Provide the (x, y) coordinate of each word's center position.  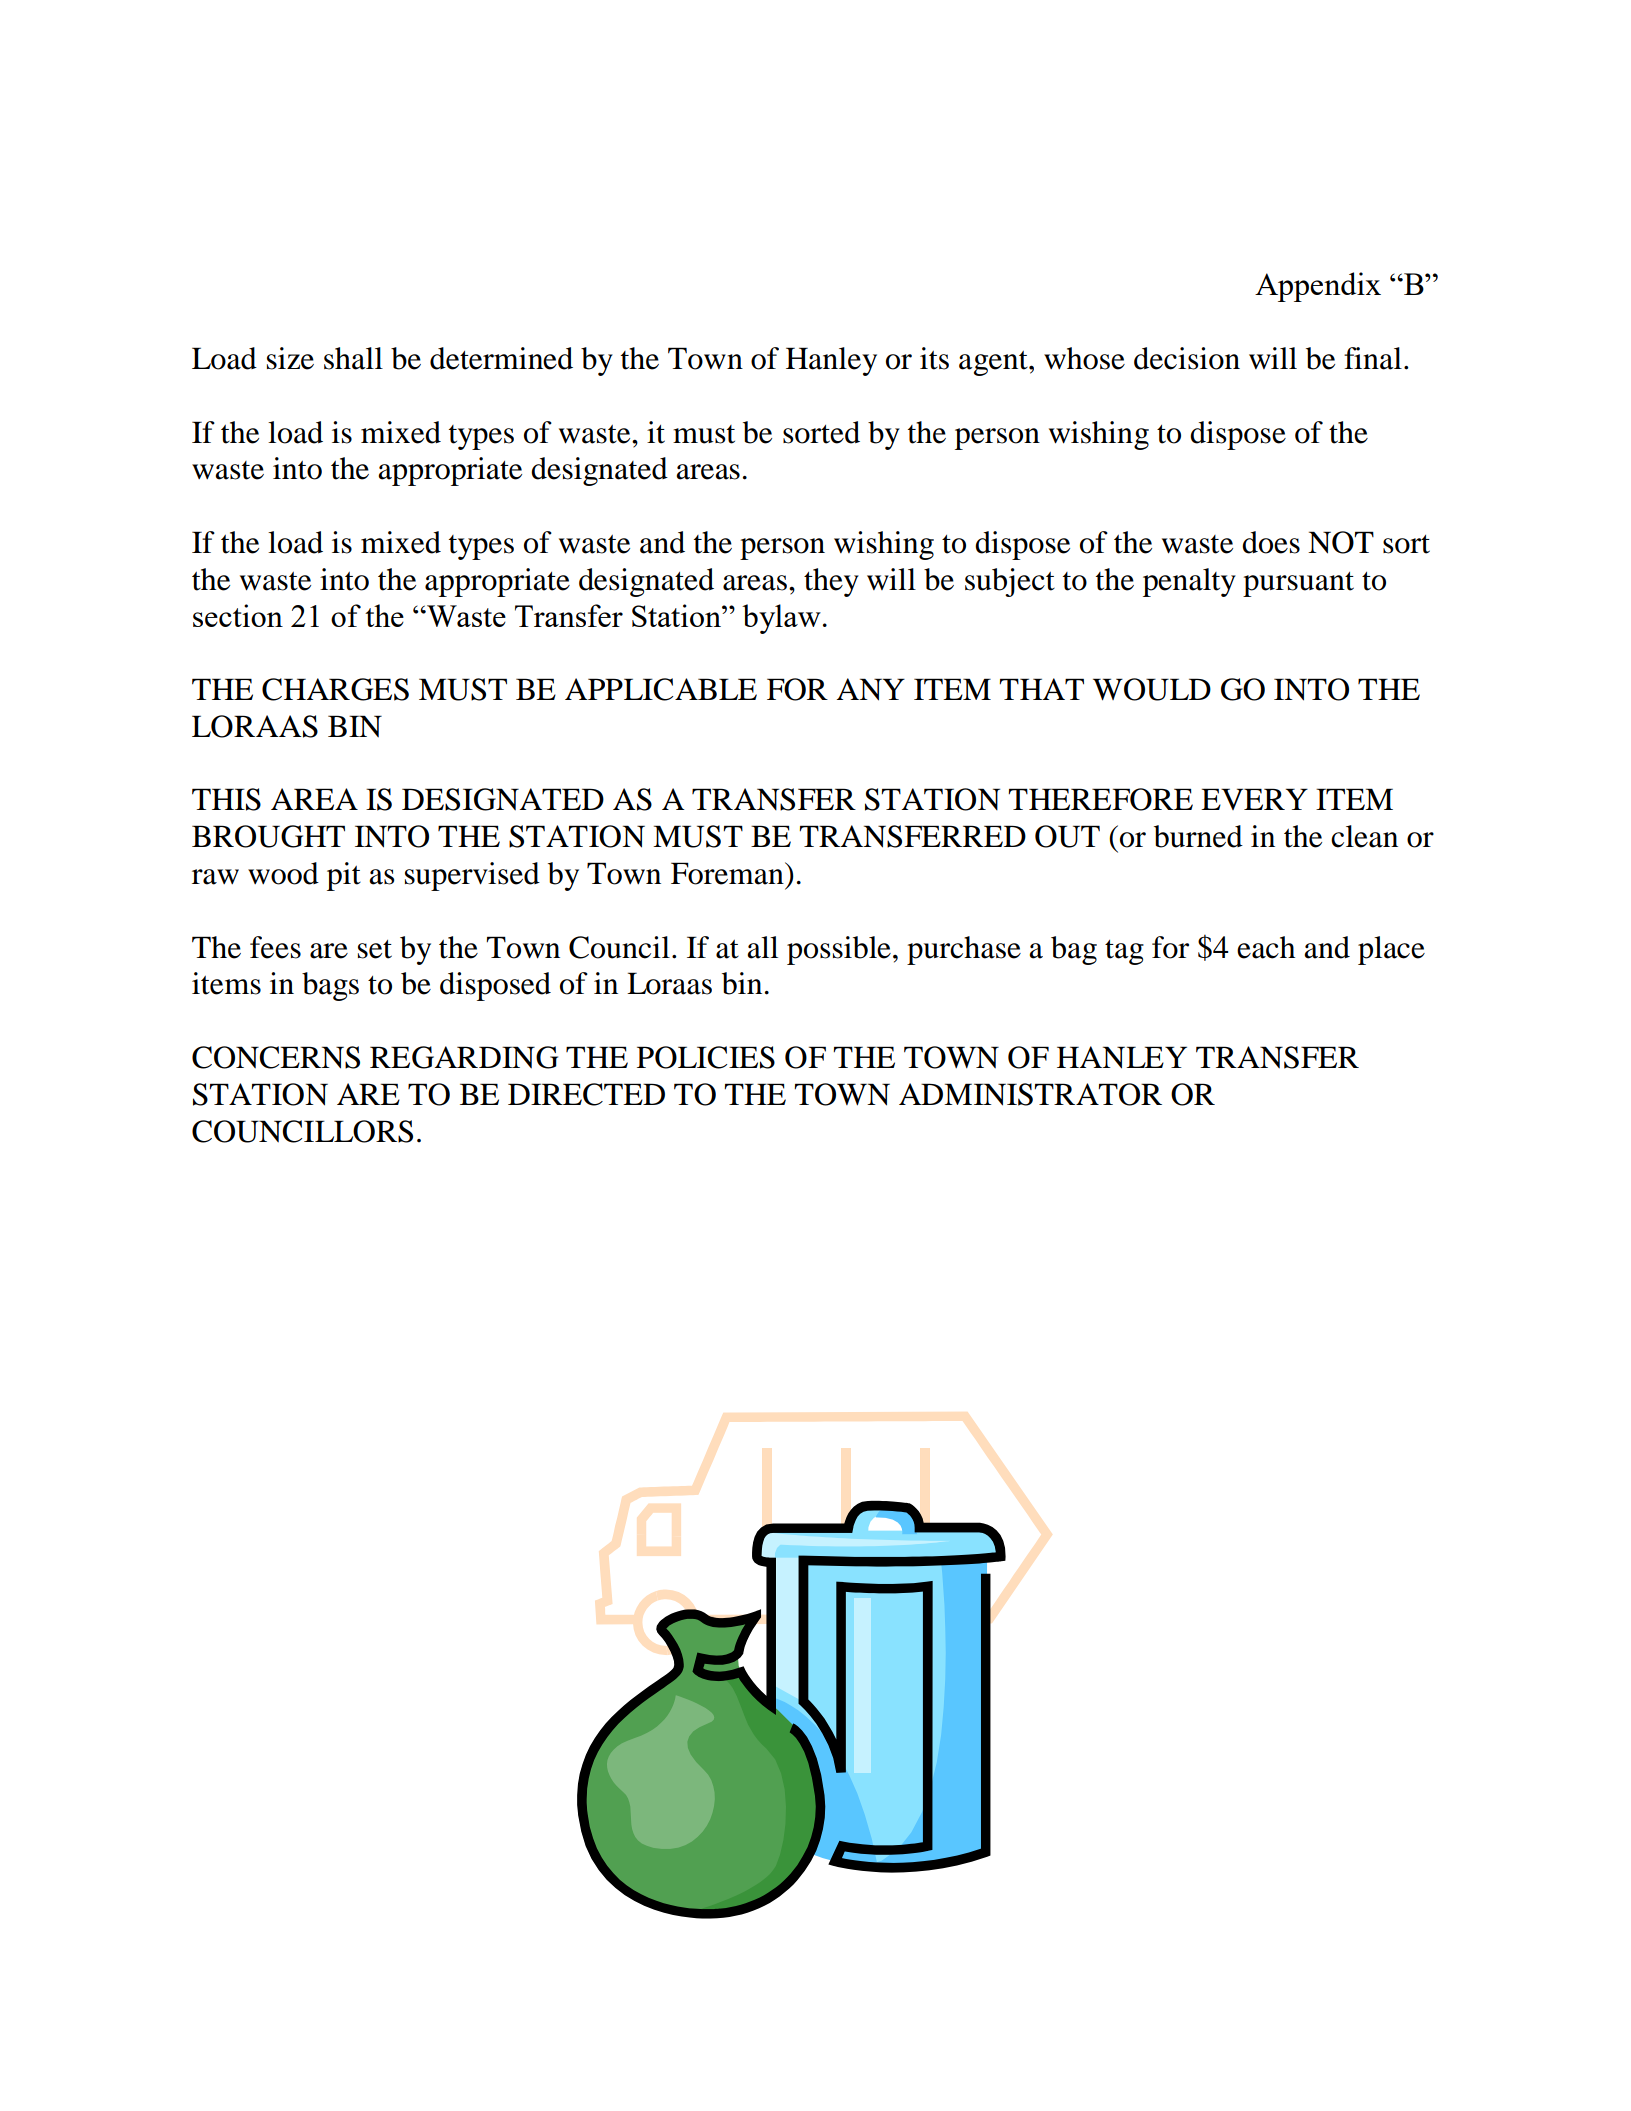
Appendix (1318, 287)
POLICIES (706, 1057)
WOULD (1152, 689)
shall (353, 358)
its (934, 358)
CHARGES (335, 689)
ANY (870, 689)
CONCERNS (276, 1057)
